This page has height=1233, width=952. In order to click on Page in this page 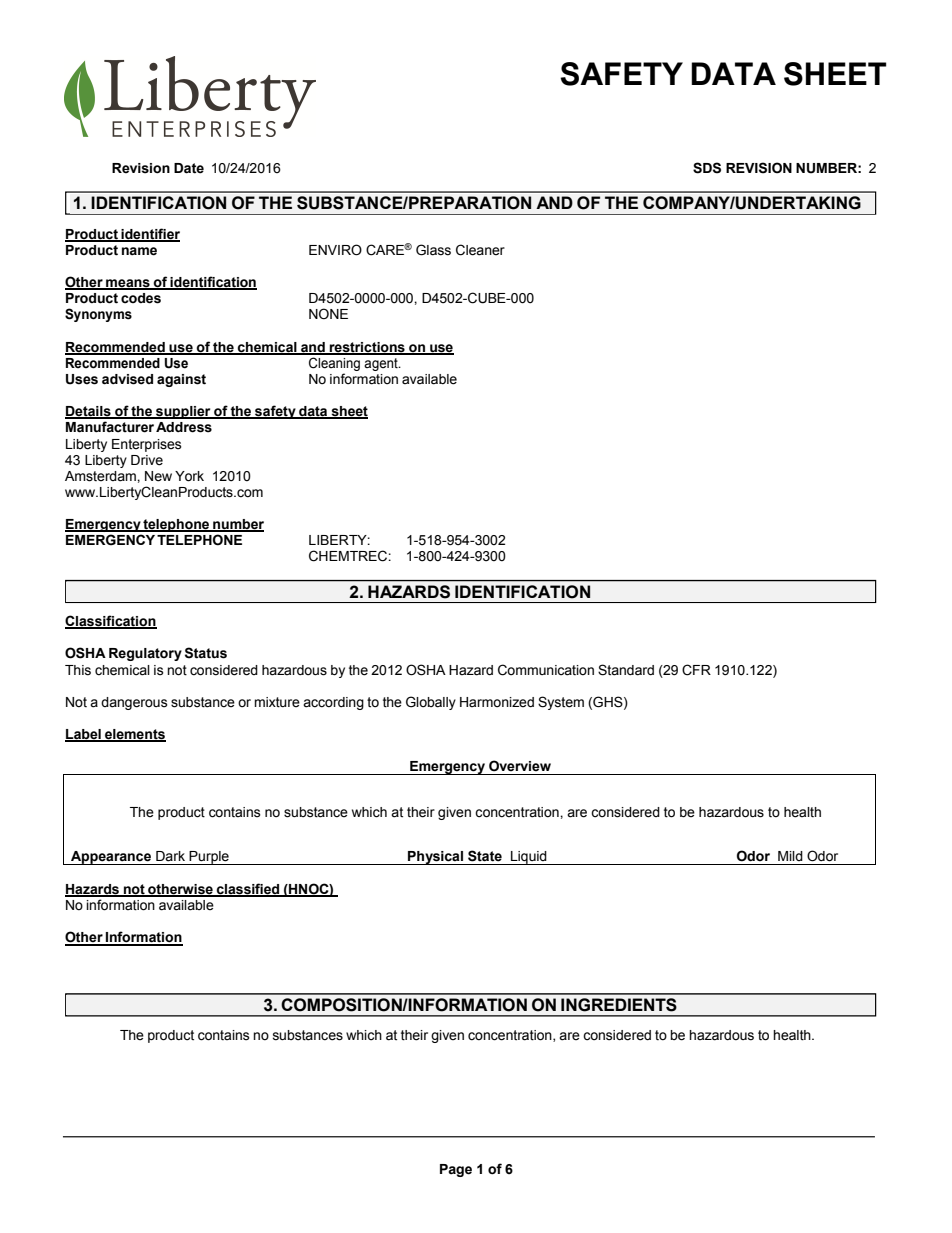, I will do `click(456, 1170)`.
